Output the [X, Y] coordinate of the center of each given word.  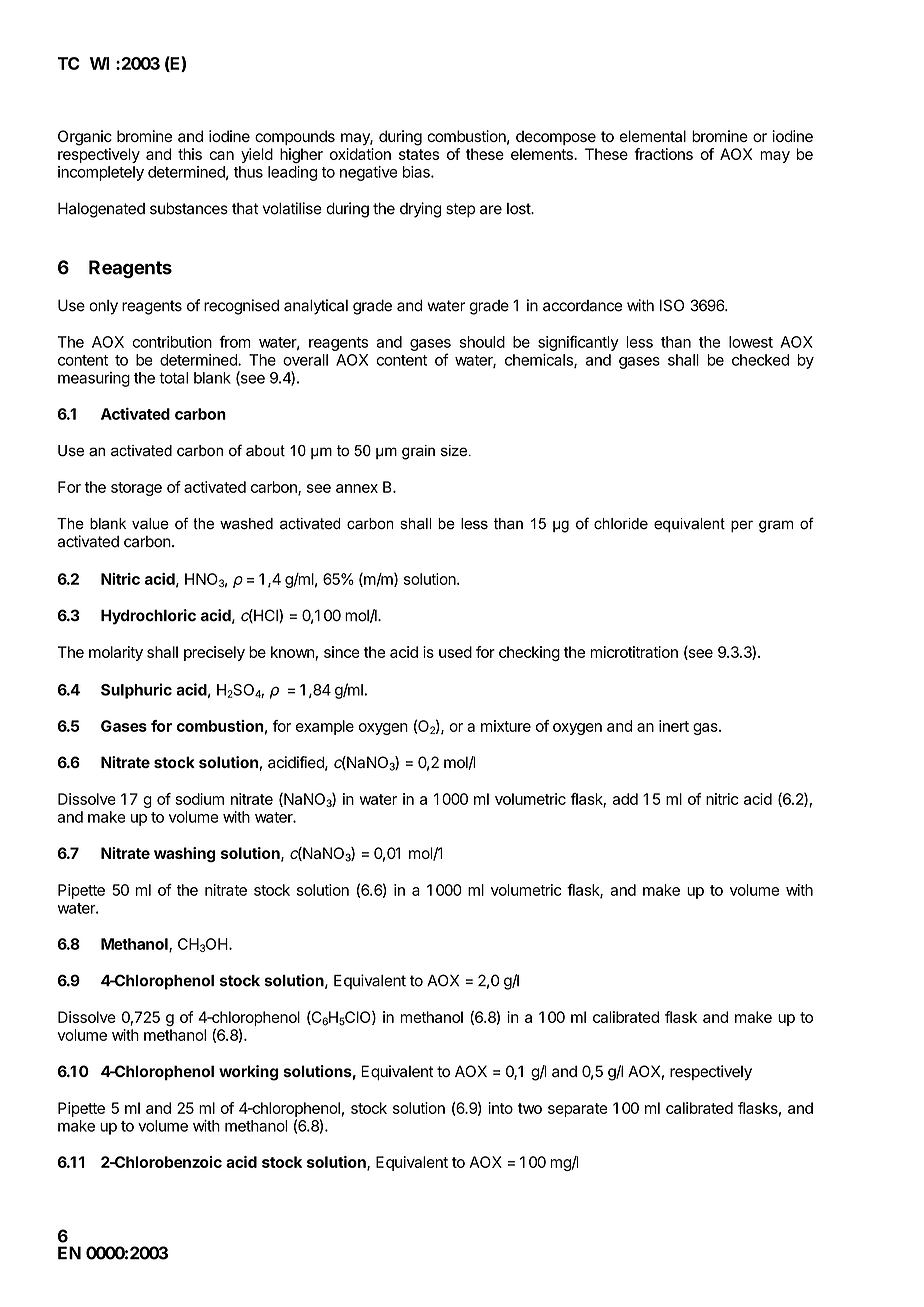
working [248, 1073]
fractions [663, 154]
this [190, 154]
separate [578, 1110]
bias [417, 172]
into [500, 1108]
